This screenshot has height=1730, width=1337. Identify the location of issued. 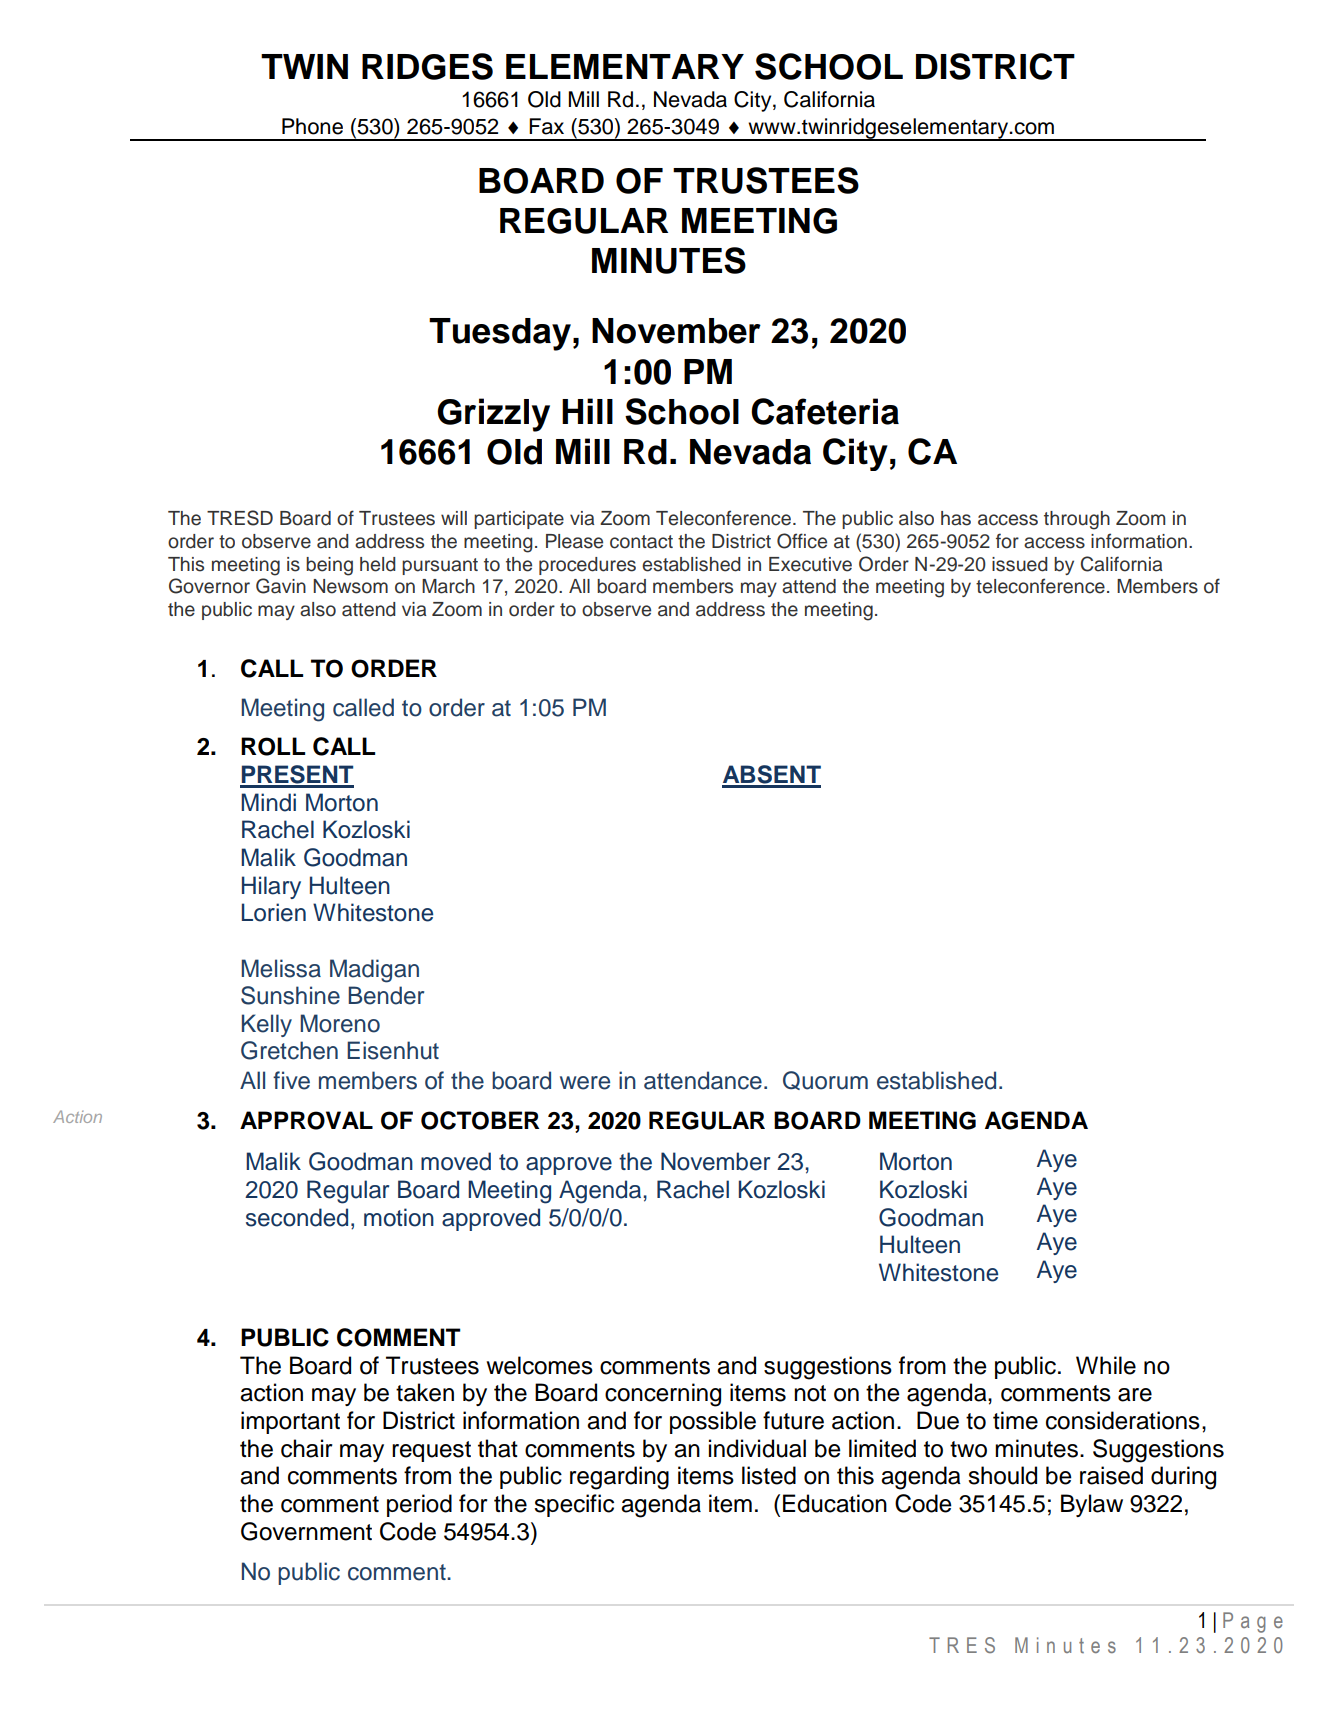
(1020, 564).
